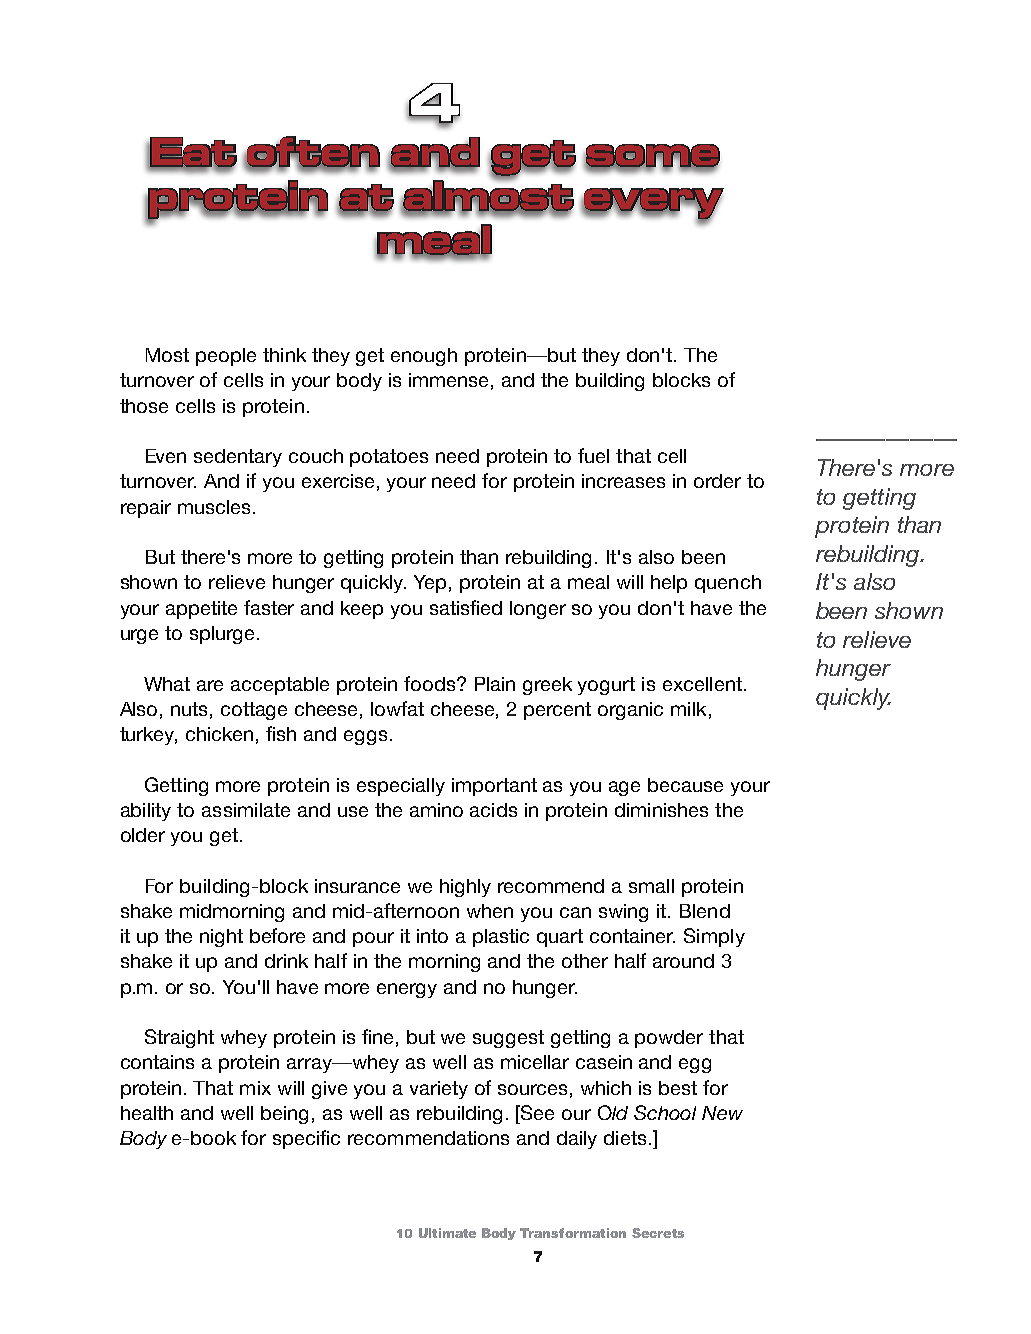 The height and width of the image is (1334, 1031). What do you see at coordinates (447, 1233) in the image?
I see `Ultimate` at bounding box center [447, 1233].
